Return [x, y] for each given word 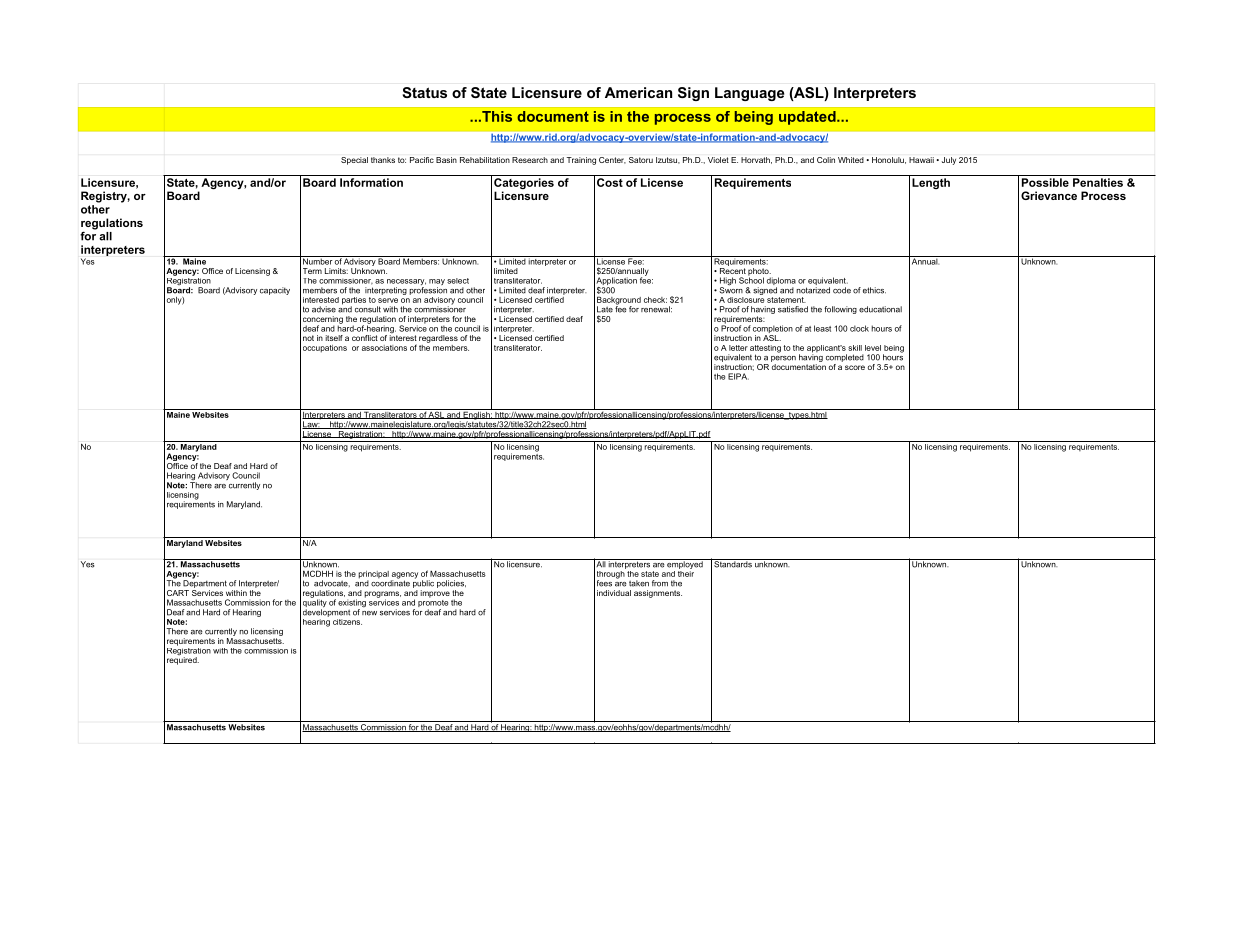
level [873, 348]
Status [424, 92]
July [949, 161]
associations [384, 348]
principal [373, 576]
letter [738, 348]
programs [382, 595]
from [660, 583]
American [638, 92]
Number [317, 260]
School [751, 279]
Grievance [1049, 195]
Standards [733, 563]
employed [685, 564]
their [686, 572]
